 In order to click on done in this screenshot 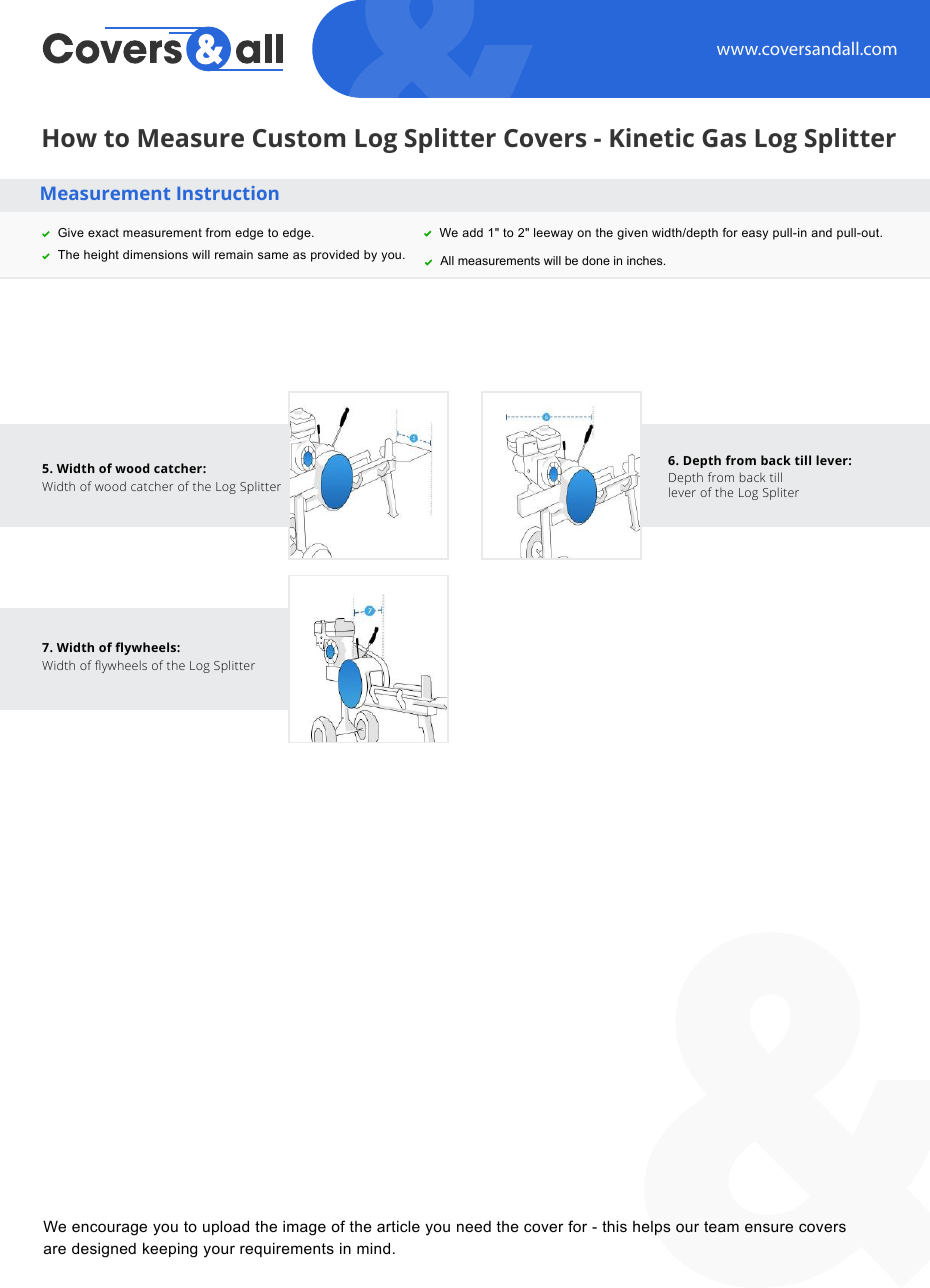, I will do `click(596, 260)`.
